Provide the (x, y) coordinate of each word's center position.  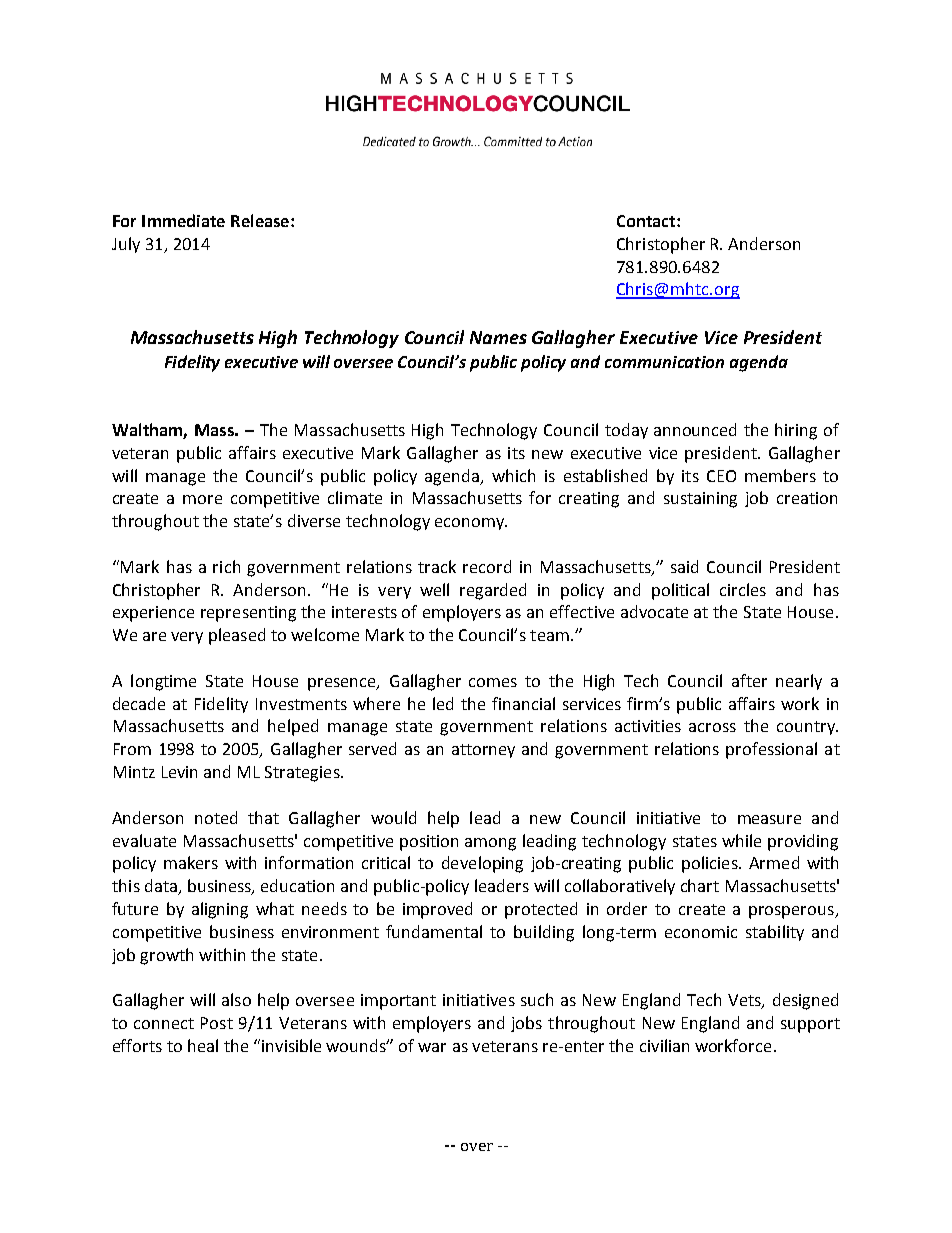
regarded (493, 591)
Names (498, 337)
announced (695, 429)
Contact (647, 221)
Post (217, 1023)
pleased (237, 636)
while (741, 840)
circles (743, 589)
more (202, 499)
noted (216, 817)
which (513, 475)
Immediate (183, 220)
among (490, 844)
